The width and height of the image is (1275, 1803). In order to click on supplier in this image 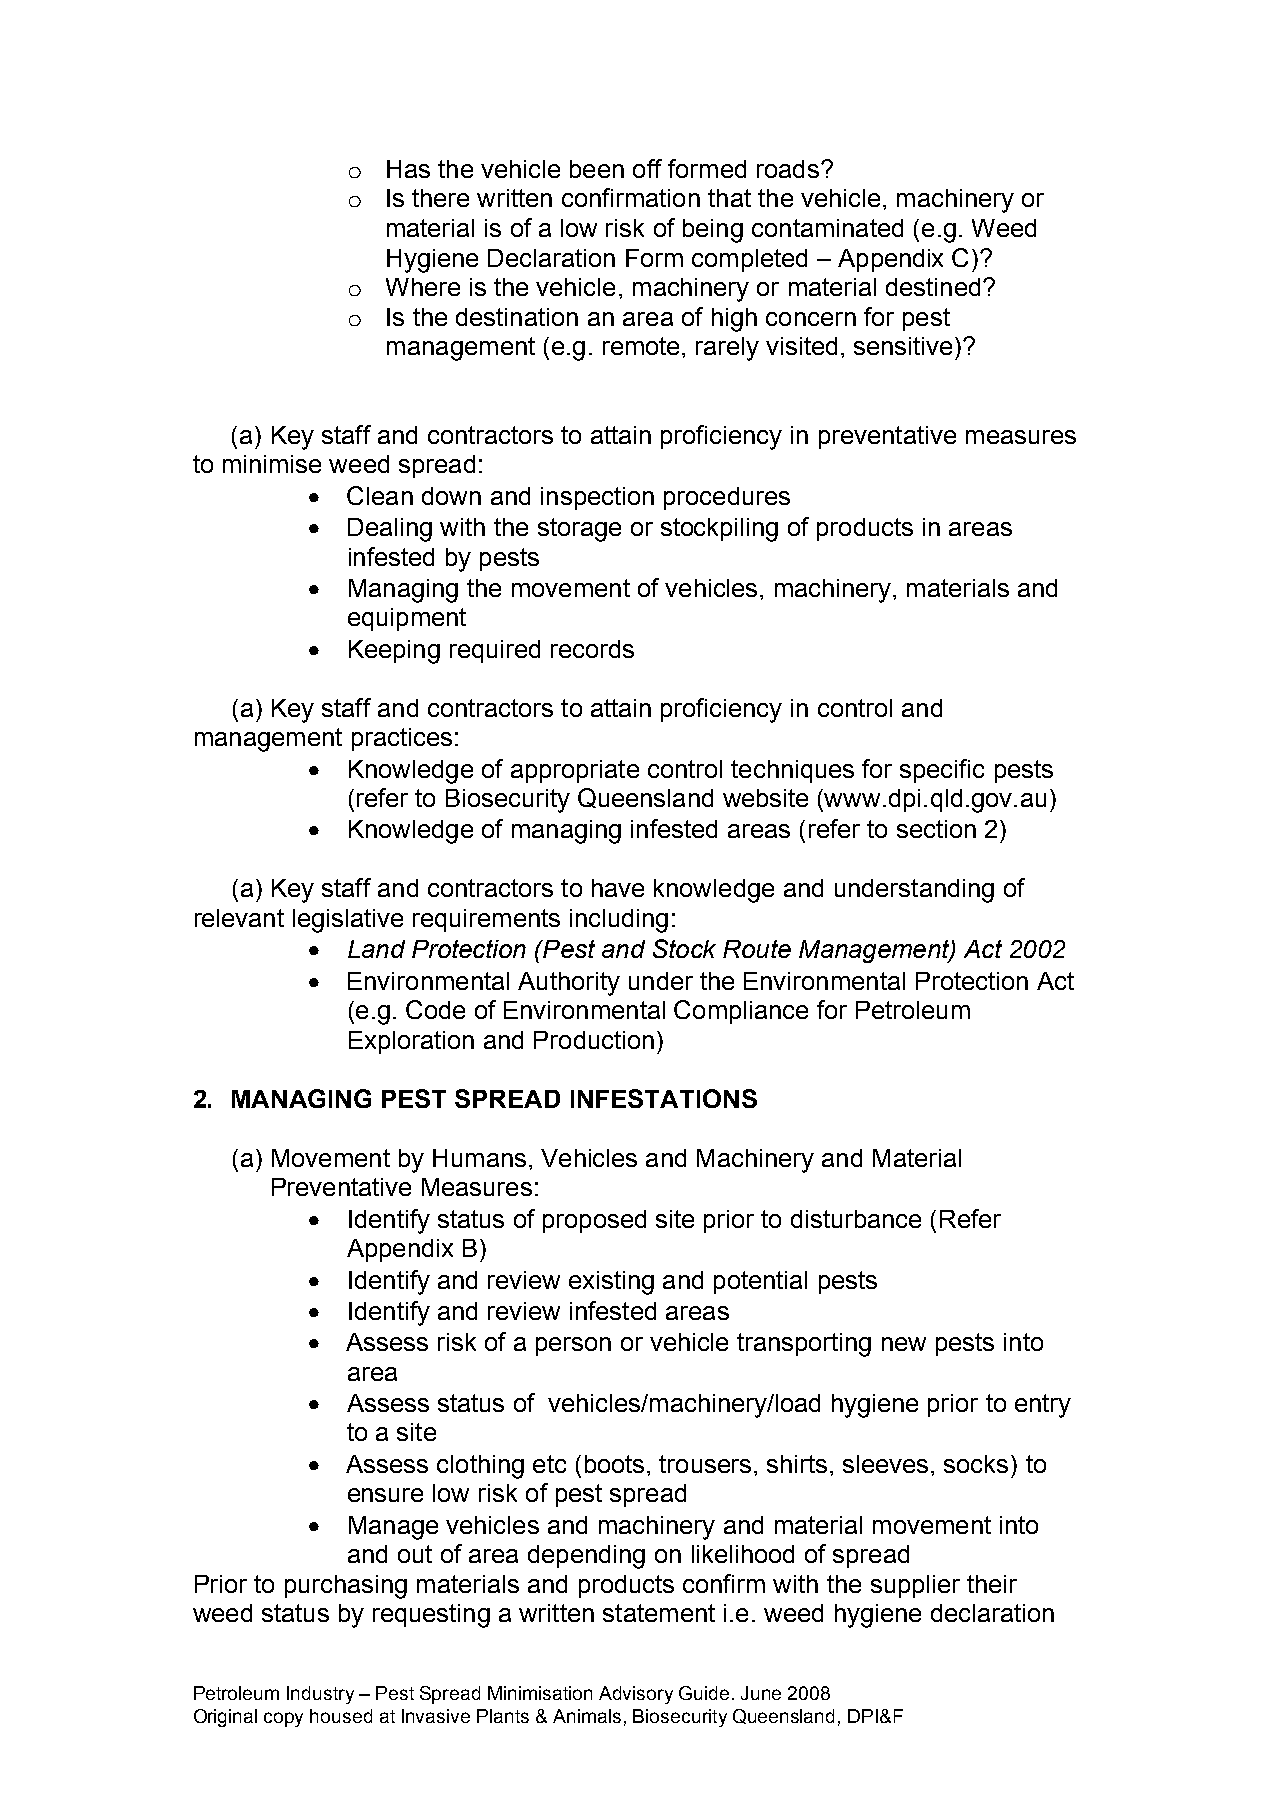, I will do `click(915, 1586)`.
